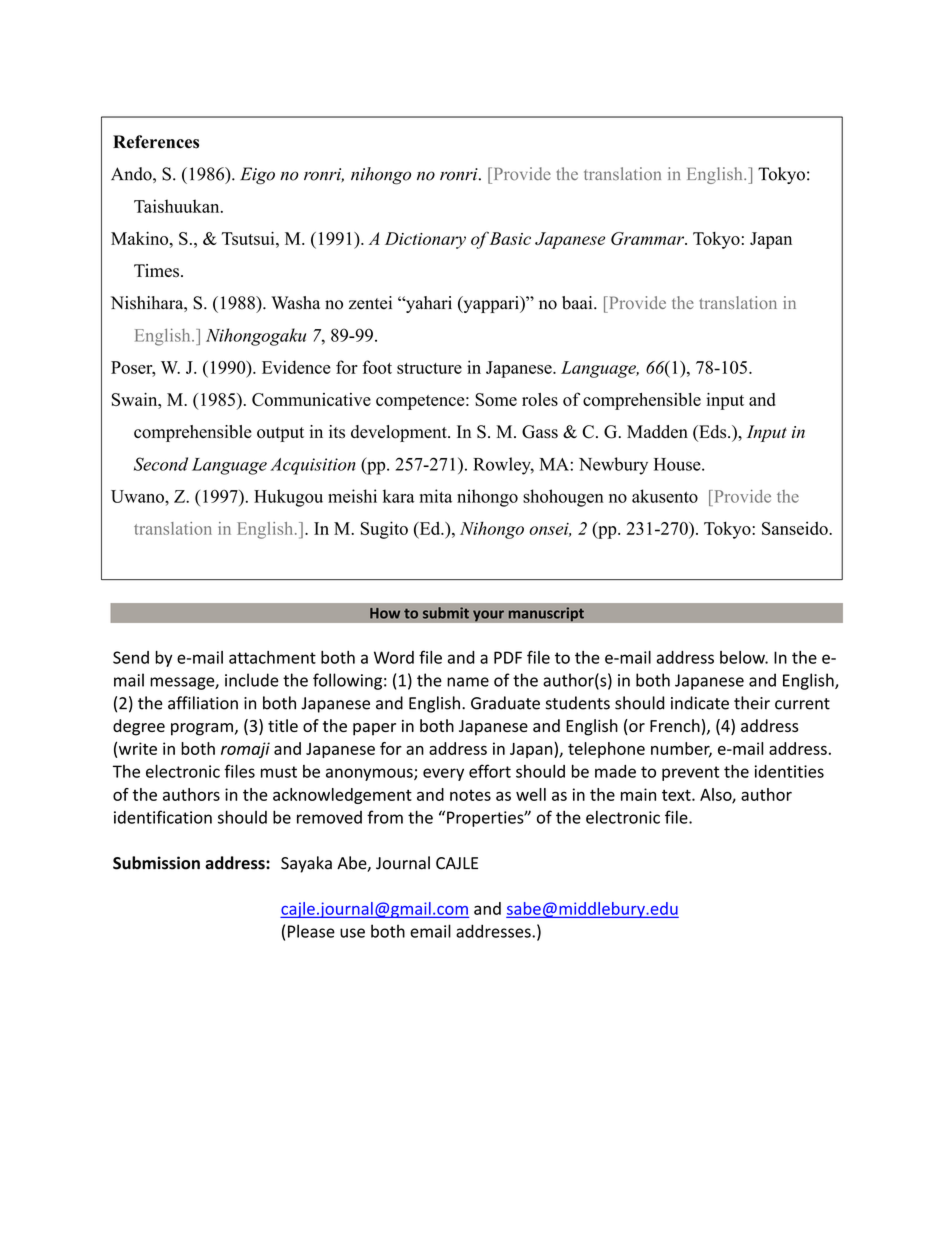 The width and height of the screenshot is (952, 1233). I want to click on output, so click(280, 434).
